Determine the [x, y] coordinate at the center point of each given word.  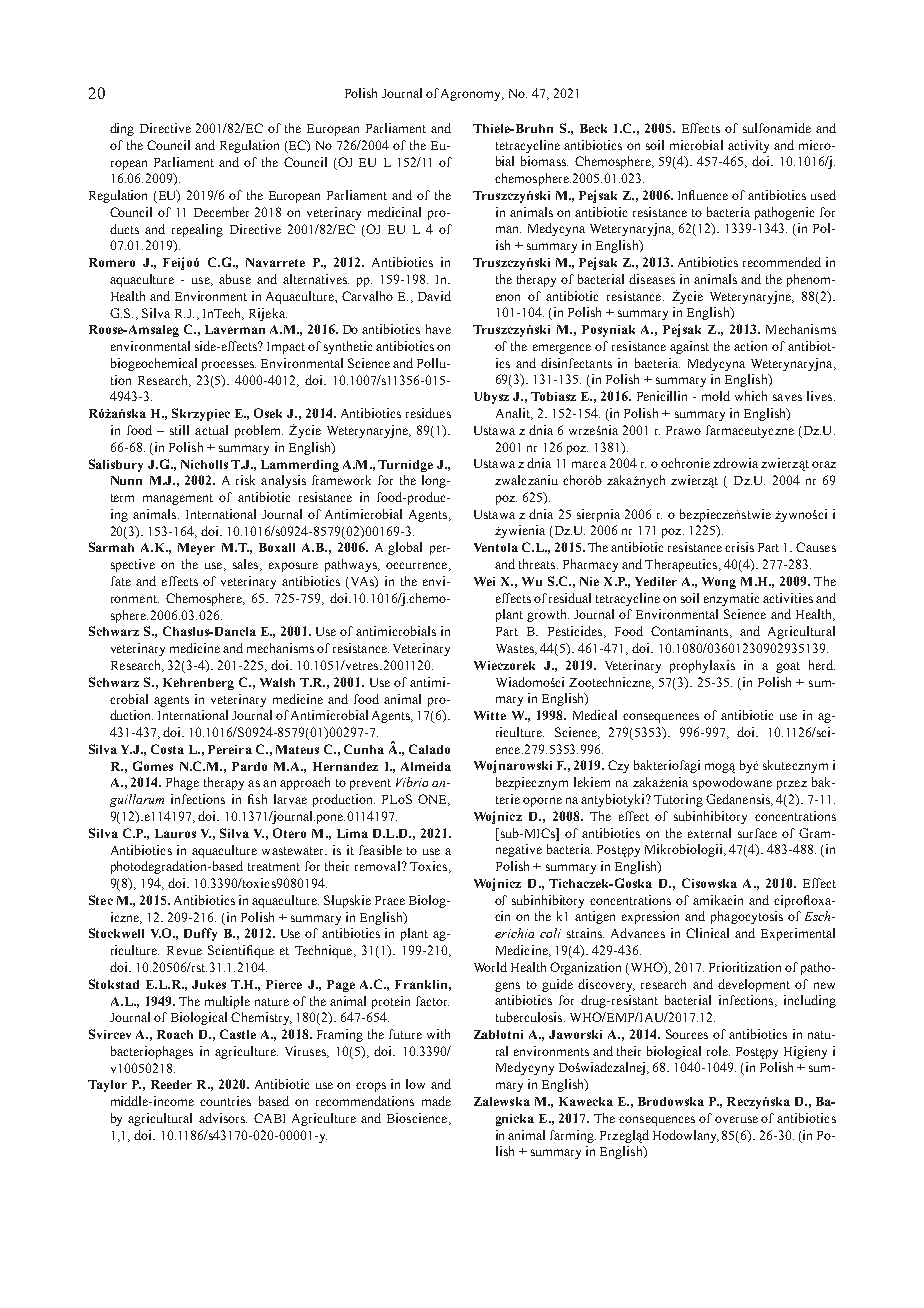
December [221, 212]
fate [121, 581]
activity [748, 146]
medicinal [394, 212]
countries [225, 1101]
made [436, 1101]
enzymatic [731, 599]
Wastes [516, 649]
